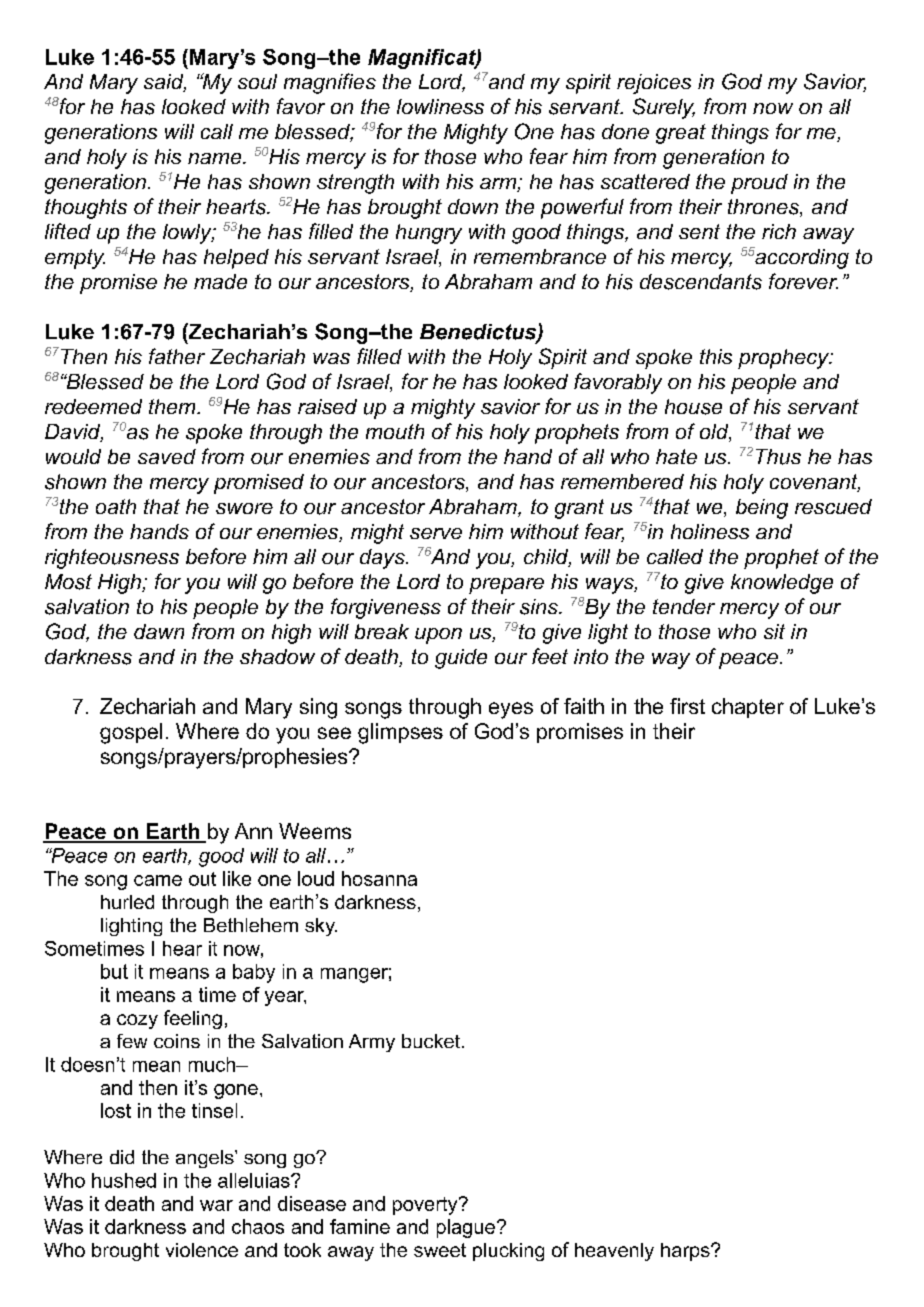 This page has height=1307, width=924. Describe the element at coordinates (216, 1205) in the page. I see `war` at that location.
